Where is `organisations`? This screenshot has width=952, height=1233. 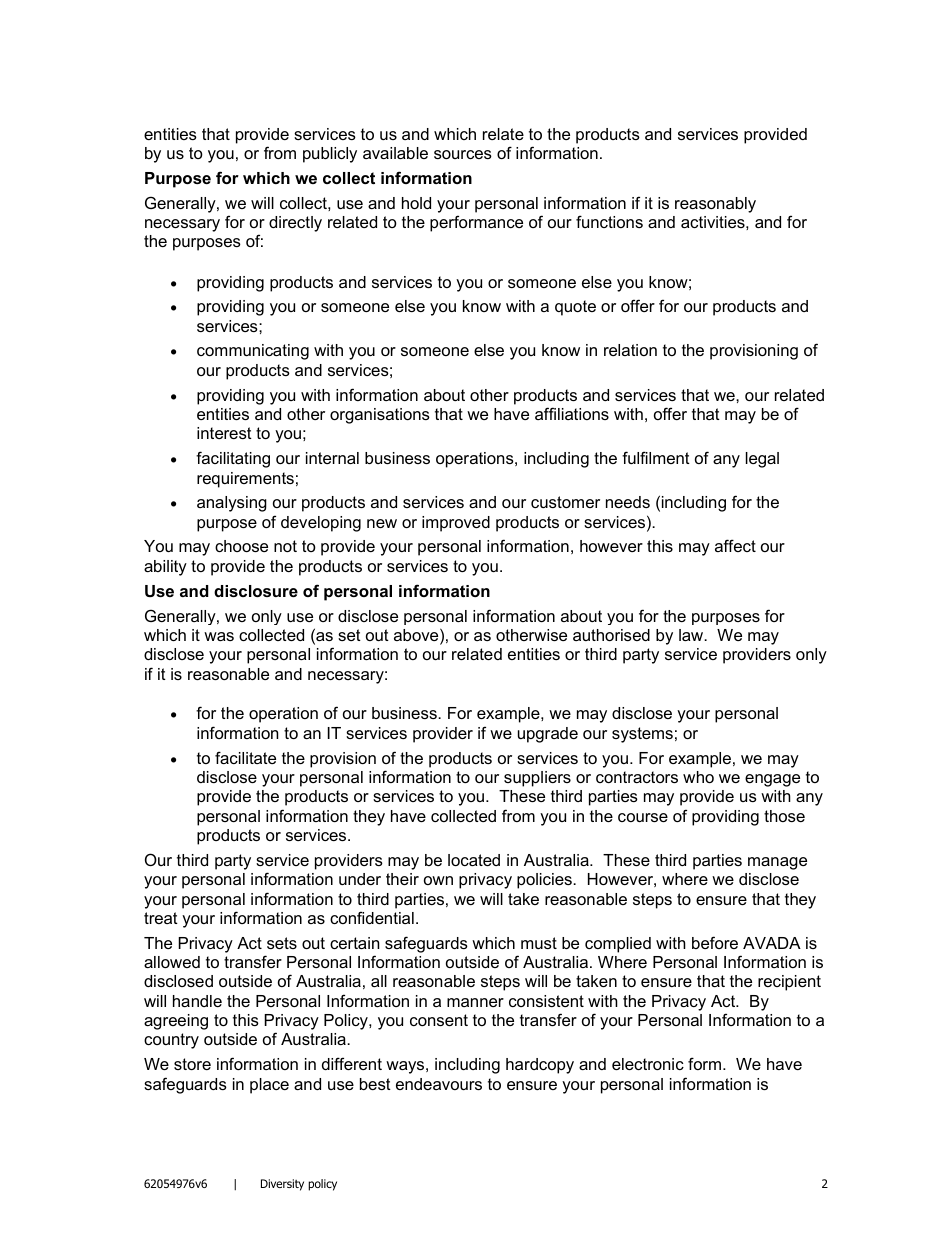 organisations is located at coordinates (380, 416).
